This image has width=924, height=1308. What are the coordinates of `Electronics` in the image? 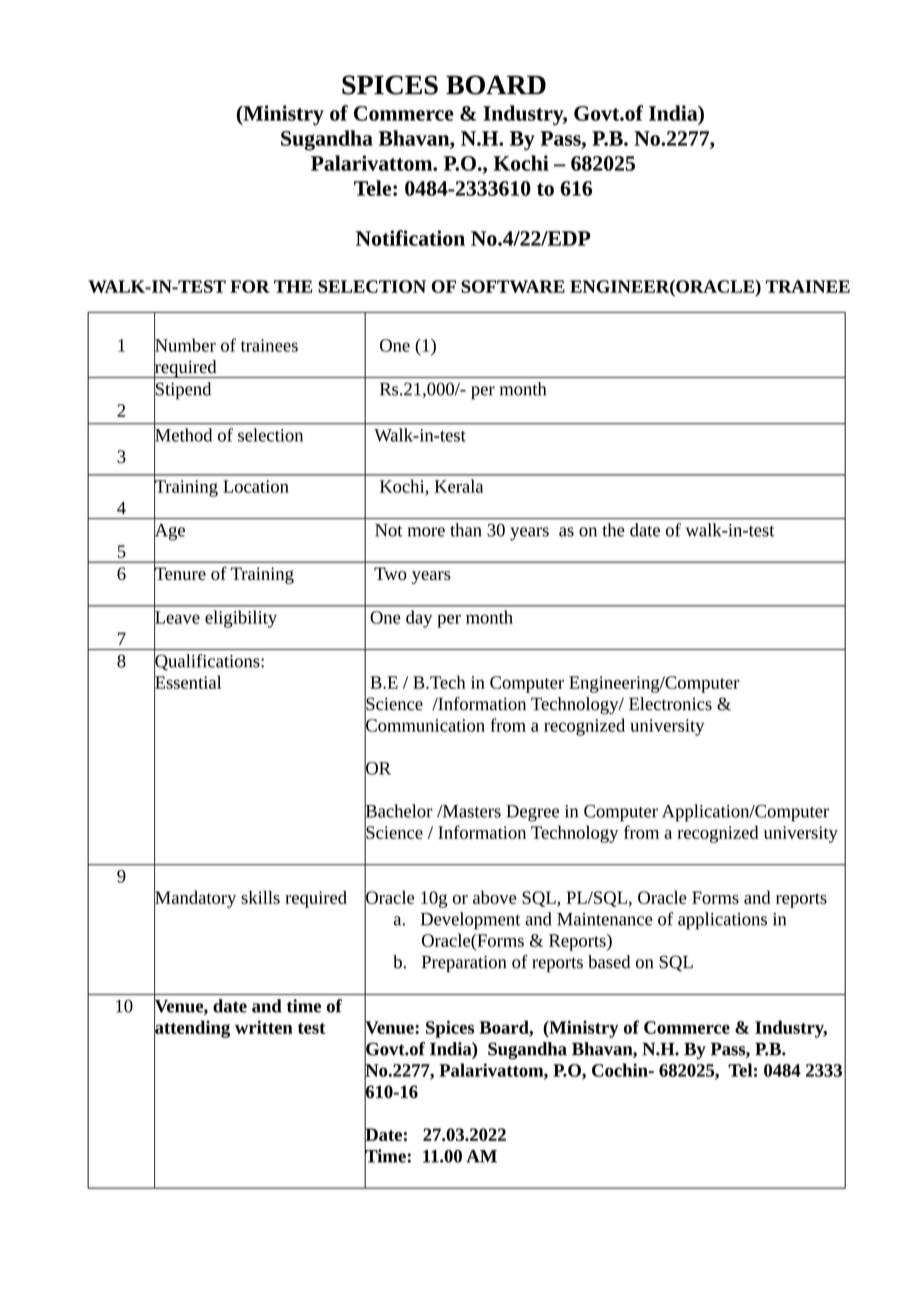 It's located at (670, 704).
